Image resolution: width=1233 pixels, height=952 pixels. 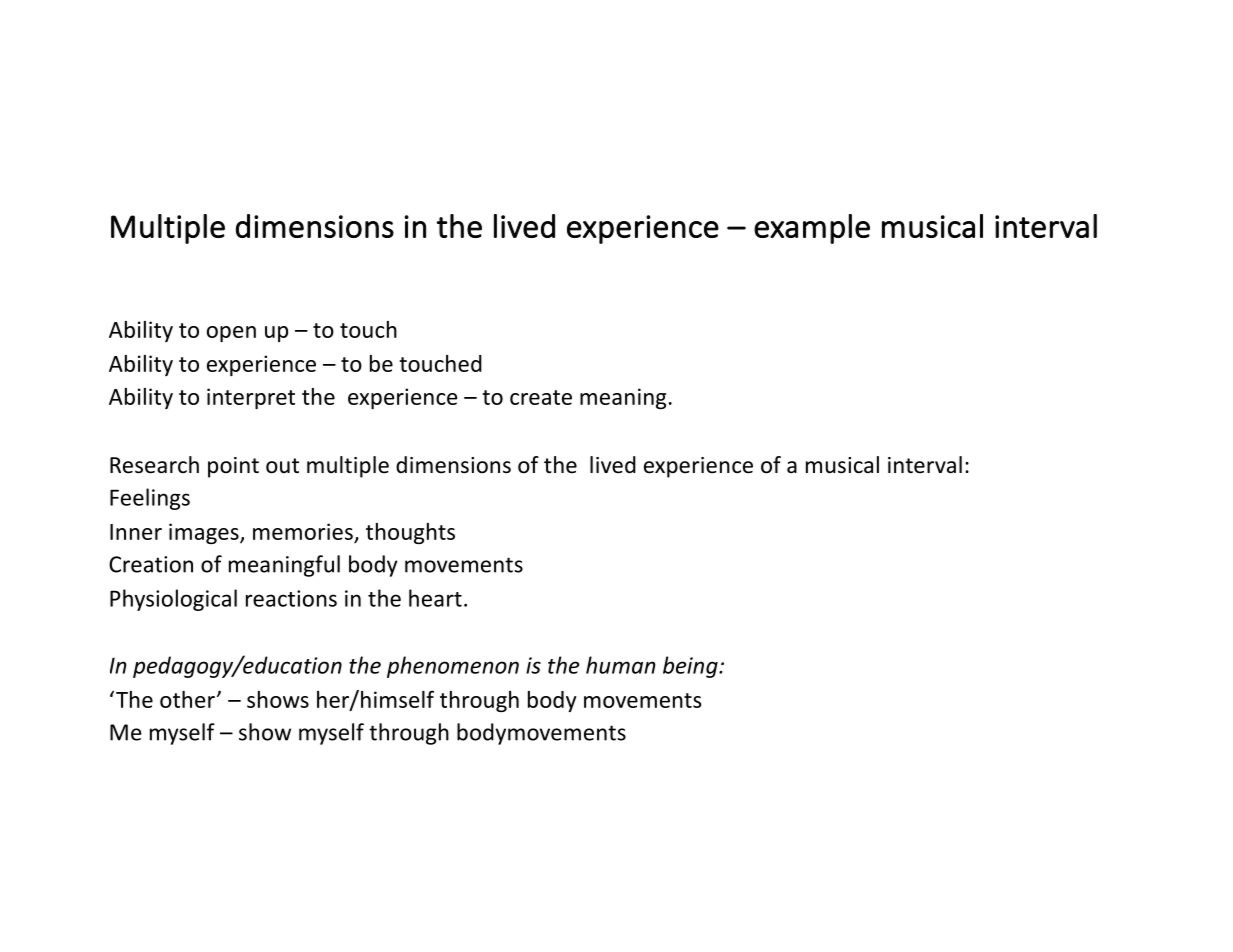 What do you see at coordinates (410, 533) in the page?
I see `thoughts` at bounding box center [410, 533].
